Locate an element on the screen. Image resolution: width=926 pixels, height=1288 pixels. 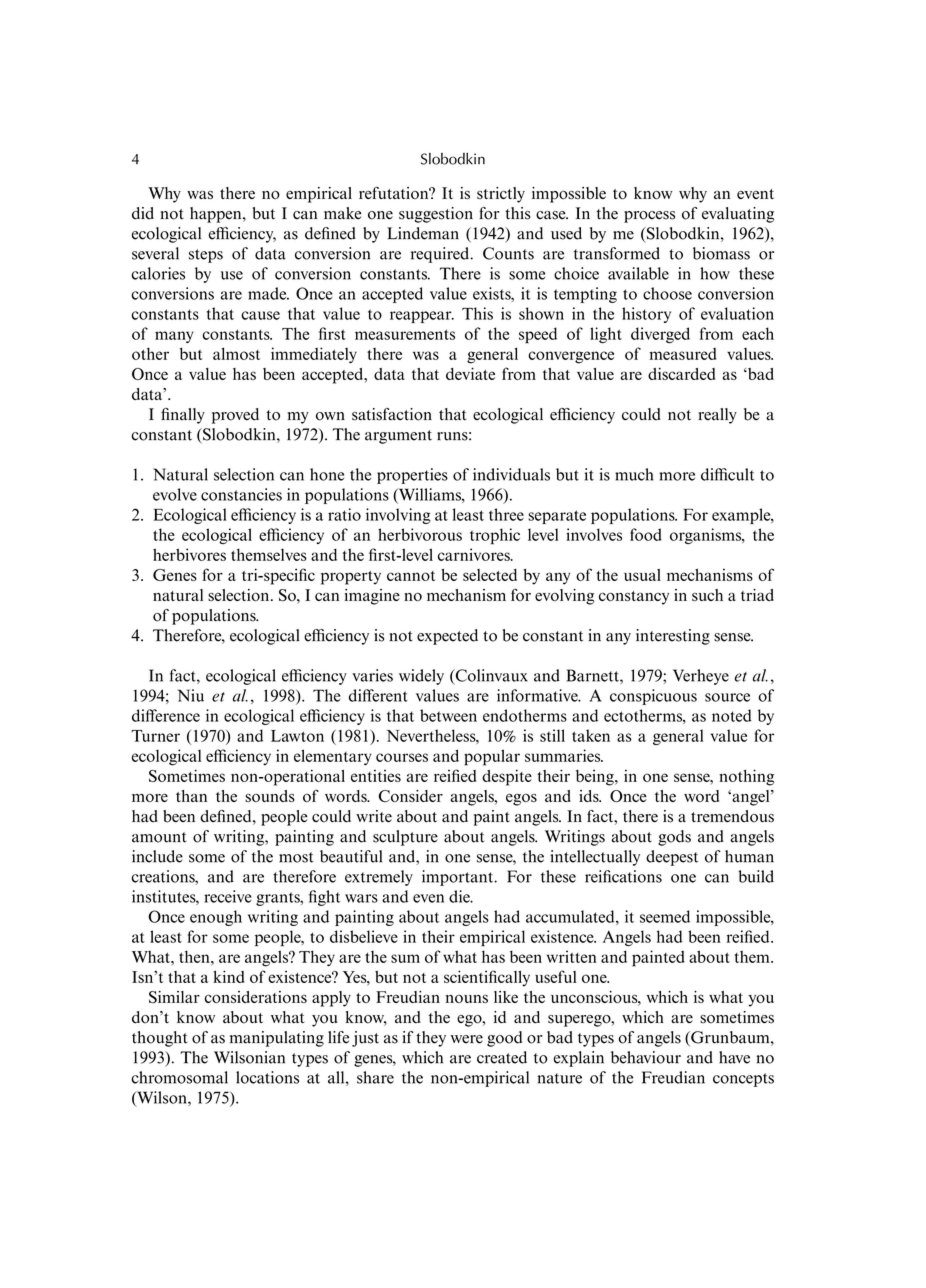
amount is located at coordinates (159, 837).
